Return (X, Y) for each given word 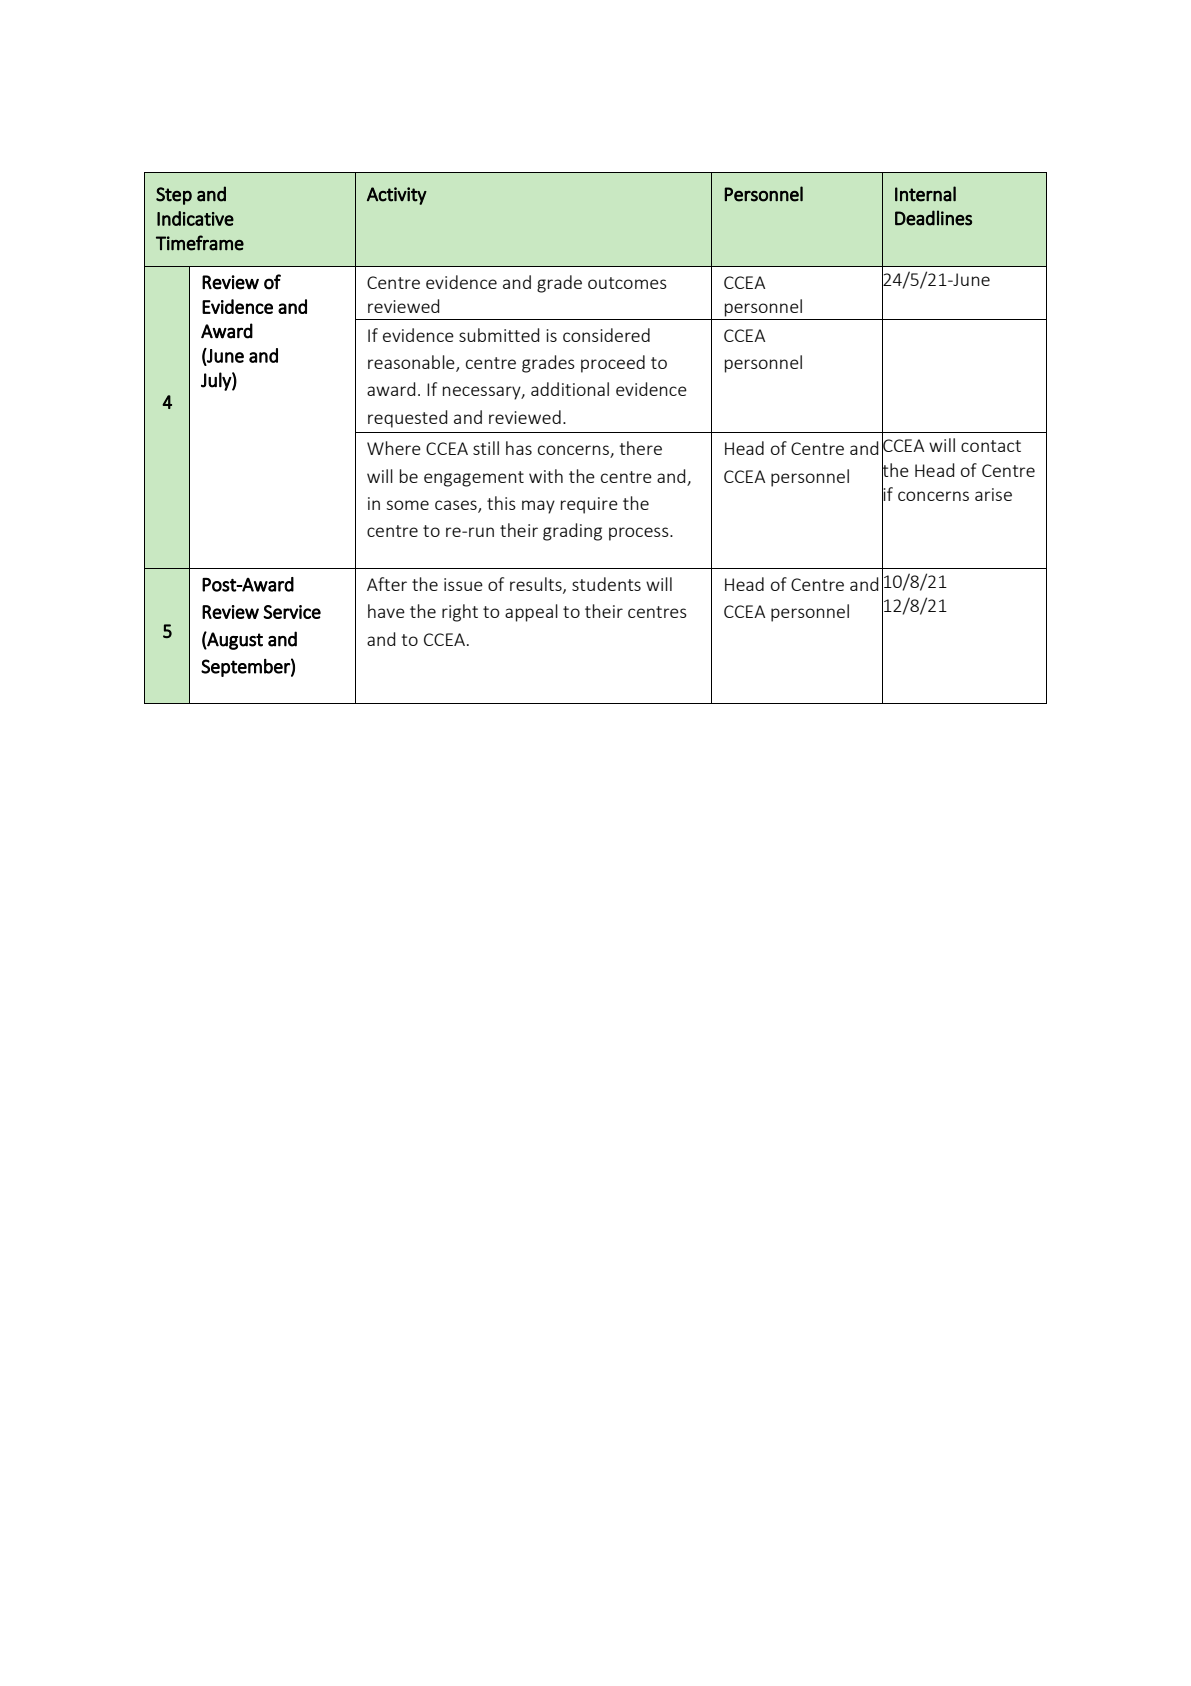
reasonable (412, 363)
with (546, 476)
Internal (925, 194)
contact (991, 446)
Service (292, 612)
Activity (397, 196)
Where (394, 448)
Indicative (195, 218)
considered (606, 335)
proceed (613, 364)
